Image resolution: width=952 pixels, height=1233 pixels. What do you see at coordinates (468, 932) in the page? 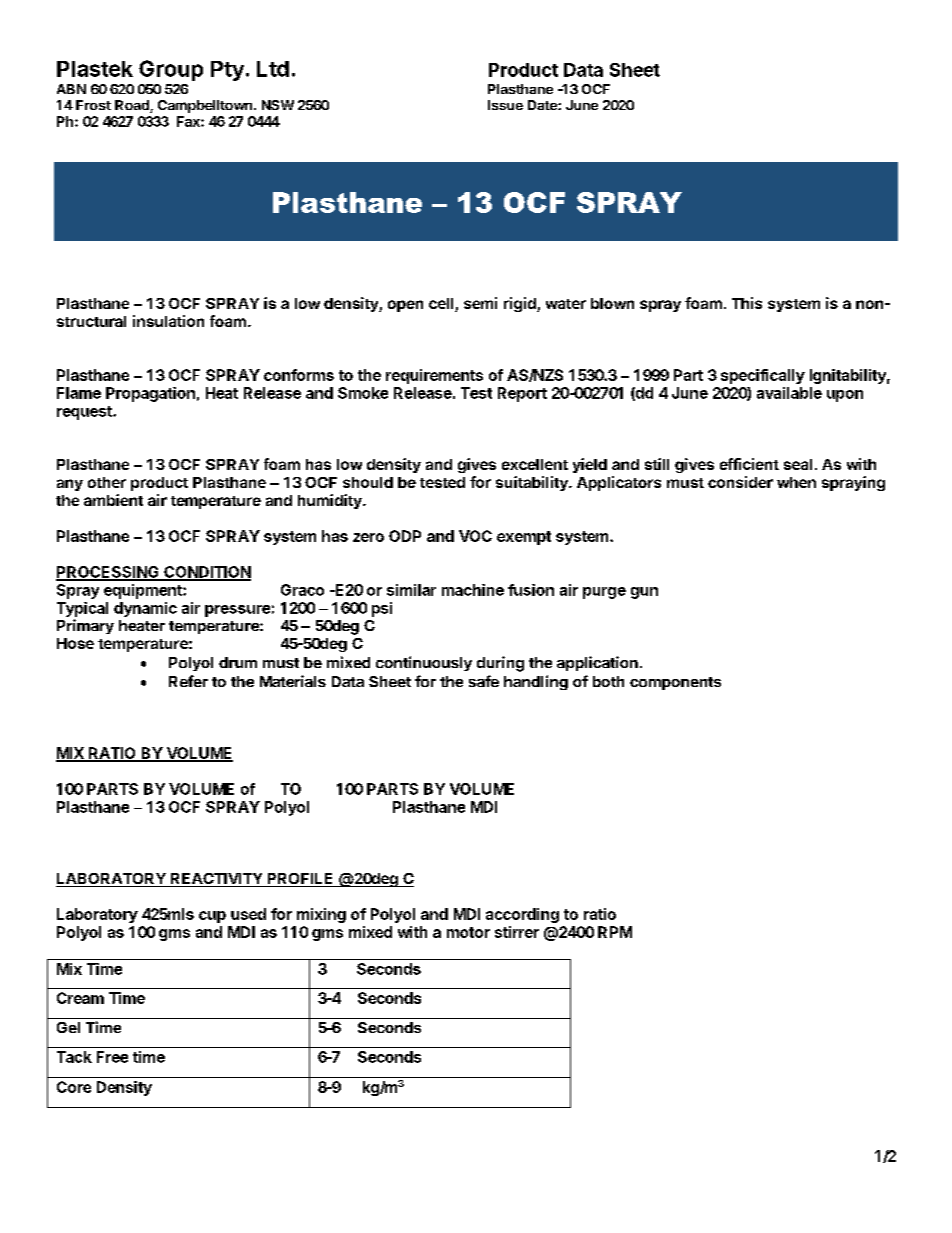
I see `motor` at bounding box center [468, 932].
